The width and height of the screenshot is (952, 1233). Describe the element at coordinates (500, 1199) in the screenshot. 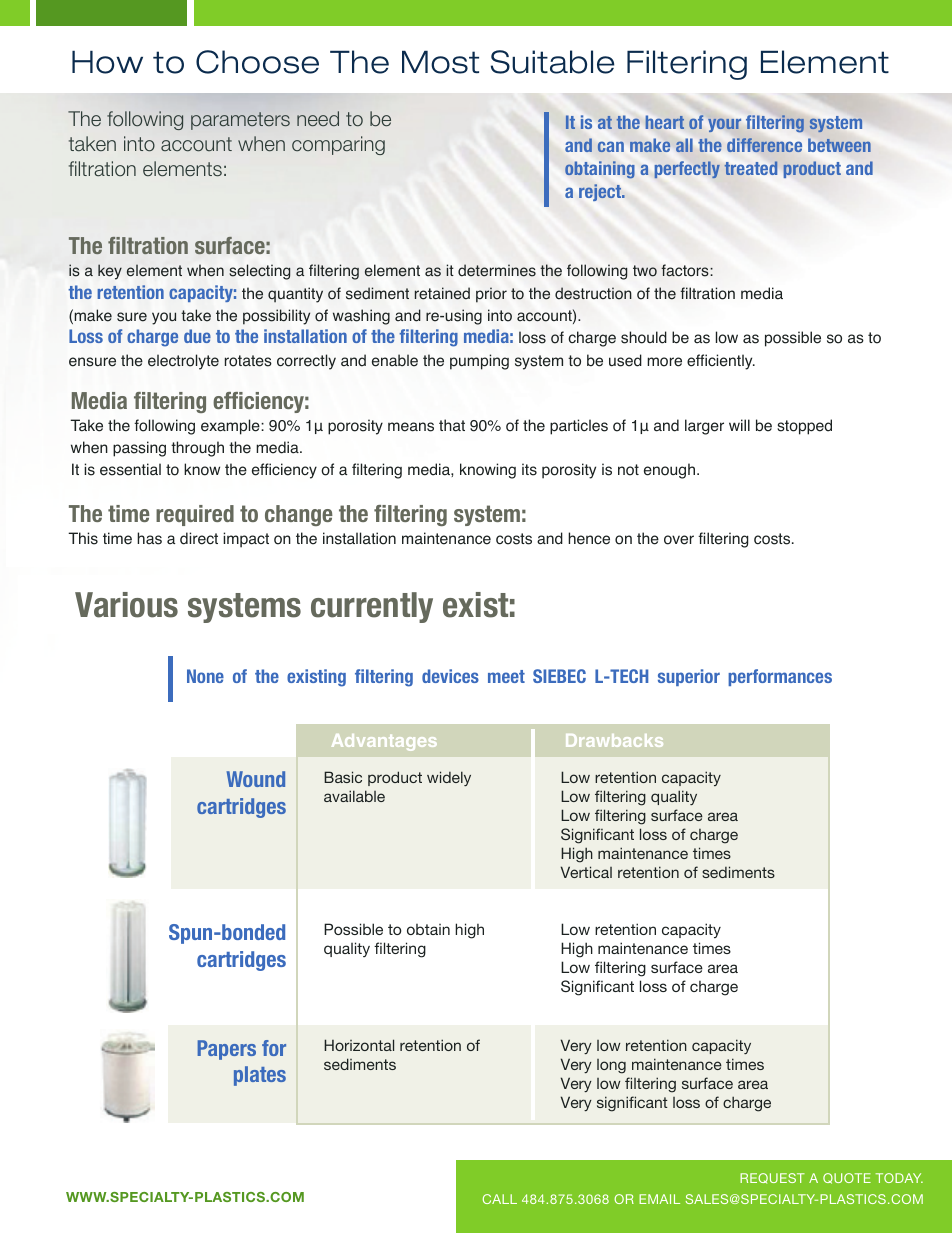

I see `CALL` at that location.
